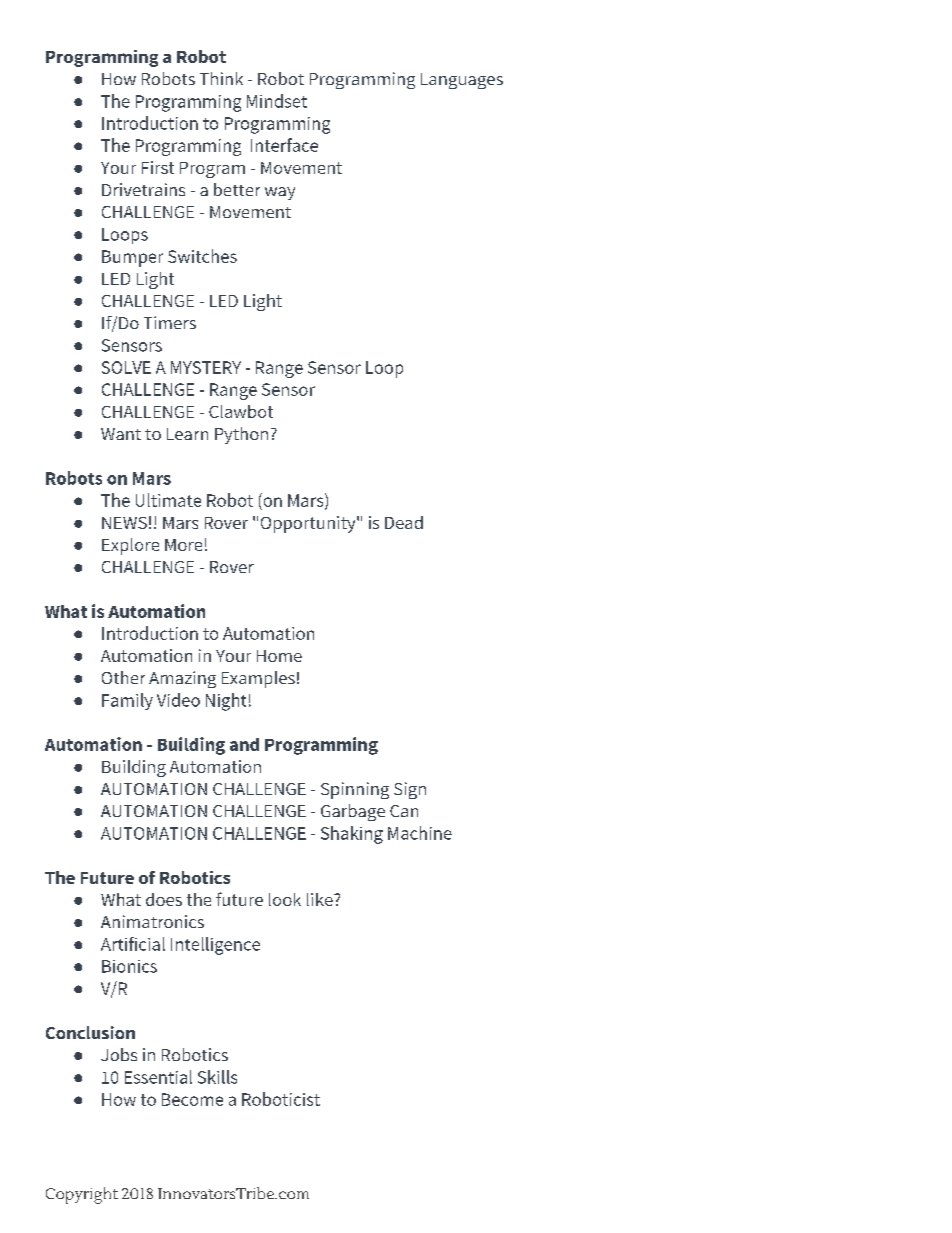  What do you see at coordinates (420, 833) in the image?
I see `Machine` at bounding box center [420, 833].
